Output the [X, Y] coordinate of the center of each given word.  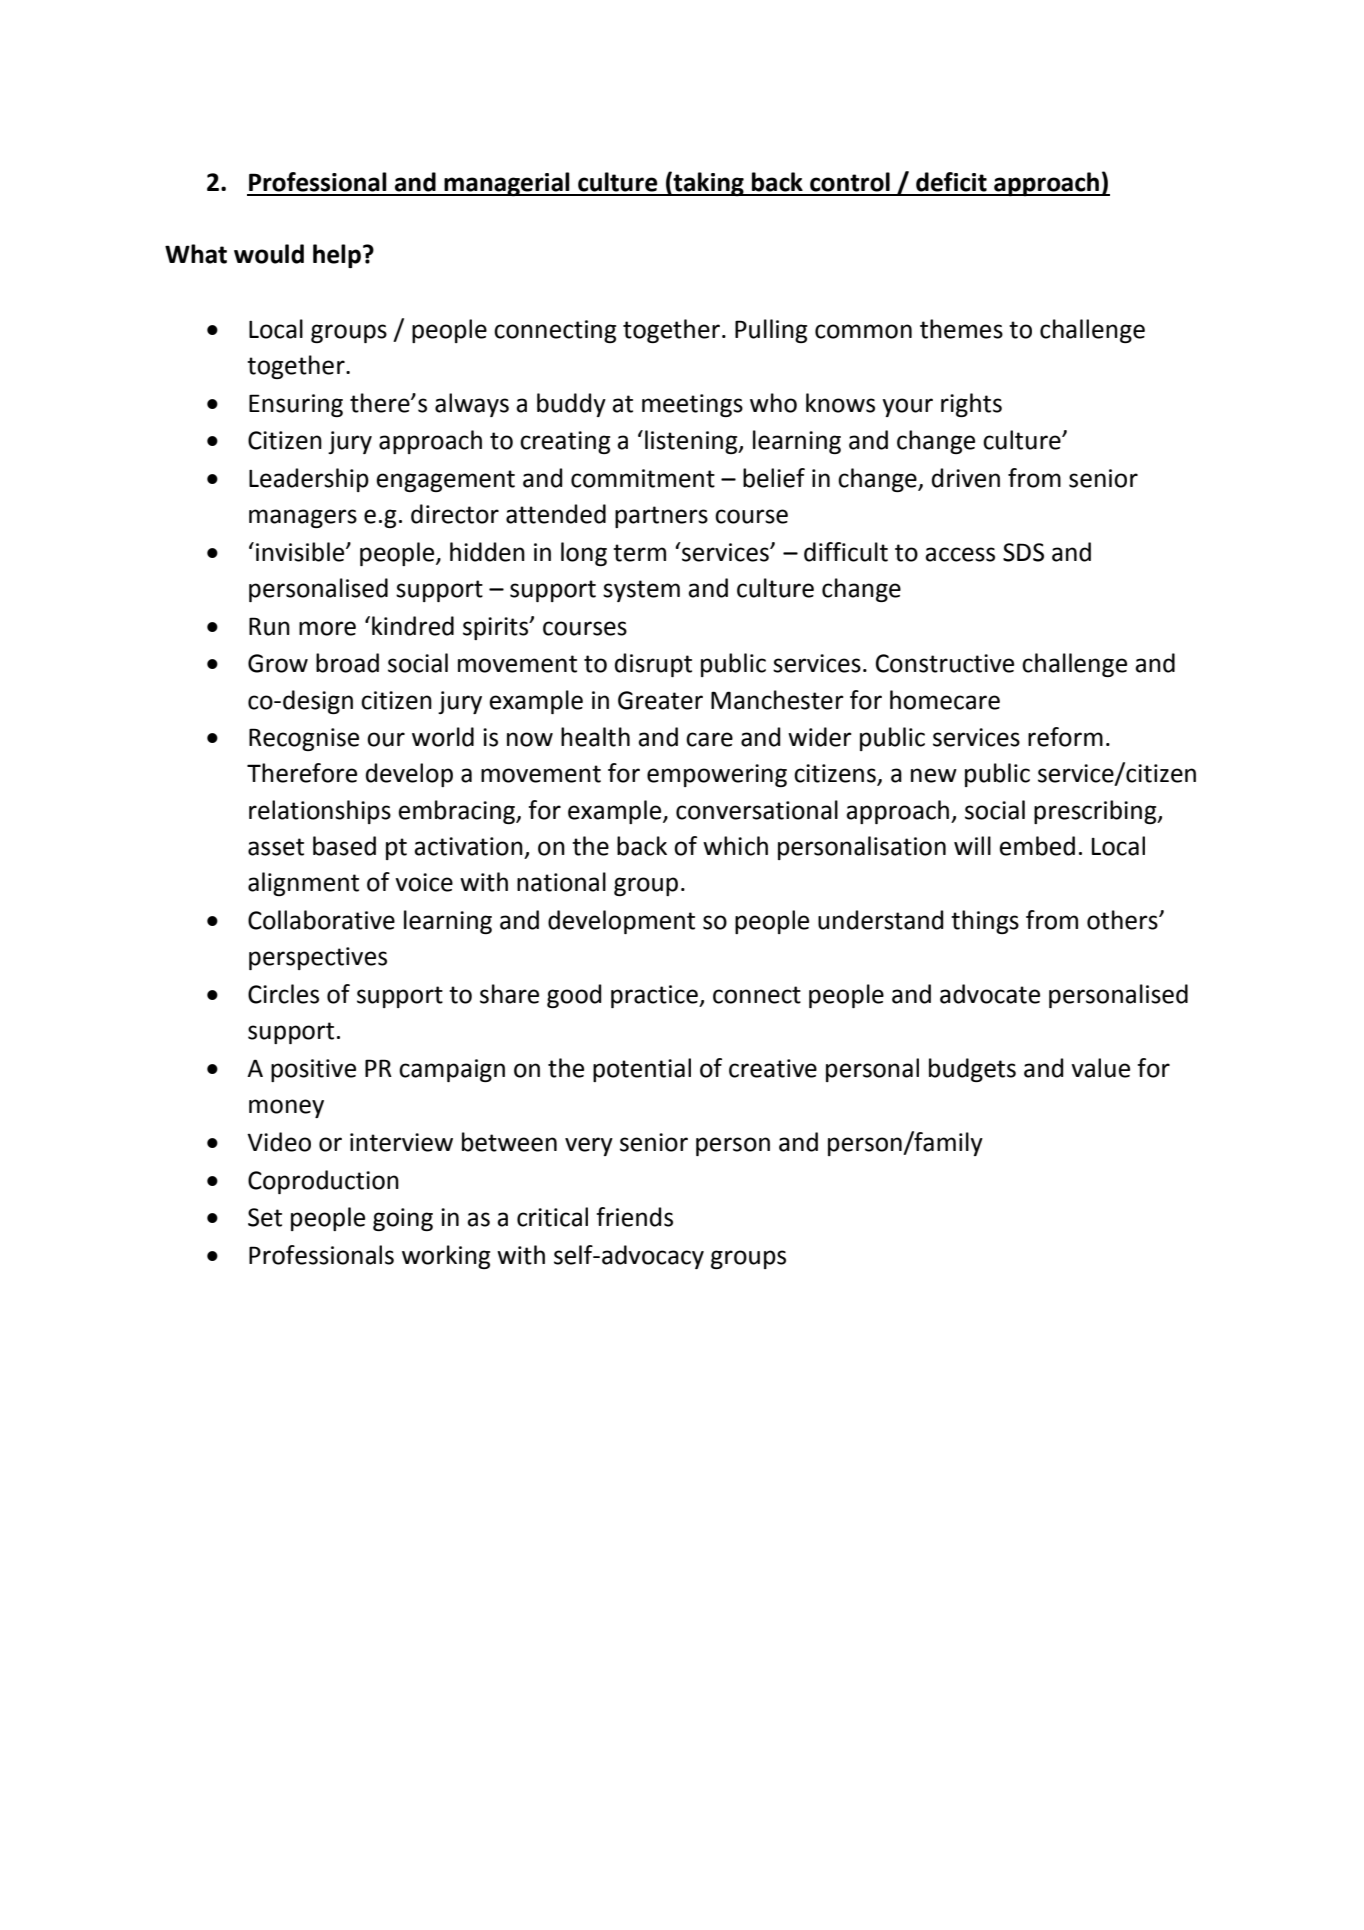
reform [1065, 737]
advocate [990, 994]
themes [961, 329]
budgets [972, 1070]
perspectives [318, 958]
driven [966, 478]
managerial [507, 184]
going [403, 1219]
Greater [660, 700]
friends [634, 1217]
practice [655, 996]
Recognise [304, 739]
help [337, 256]
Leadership [309, 480]
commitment [643, 478]
